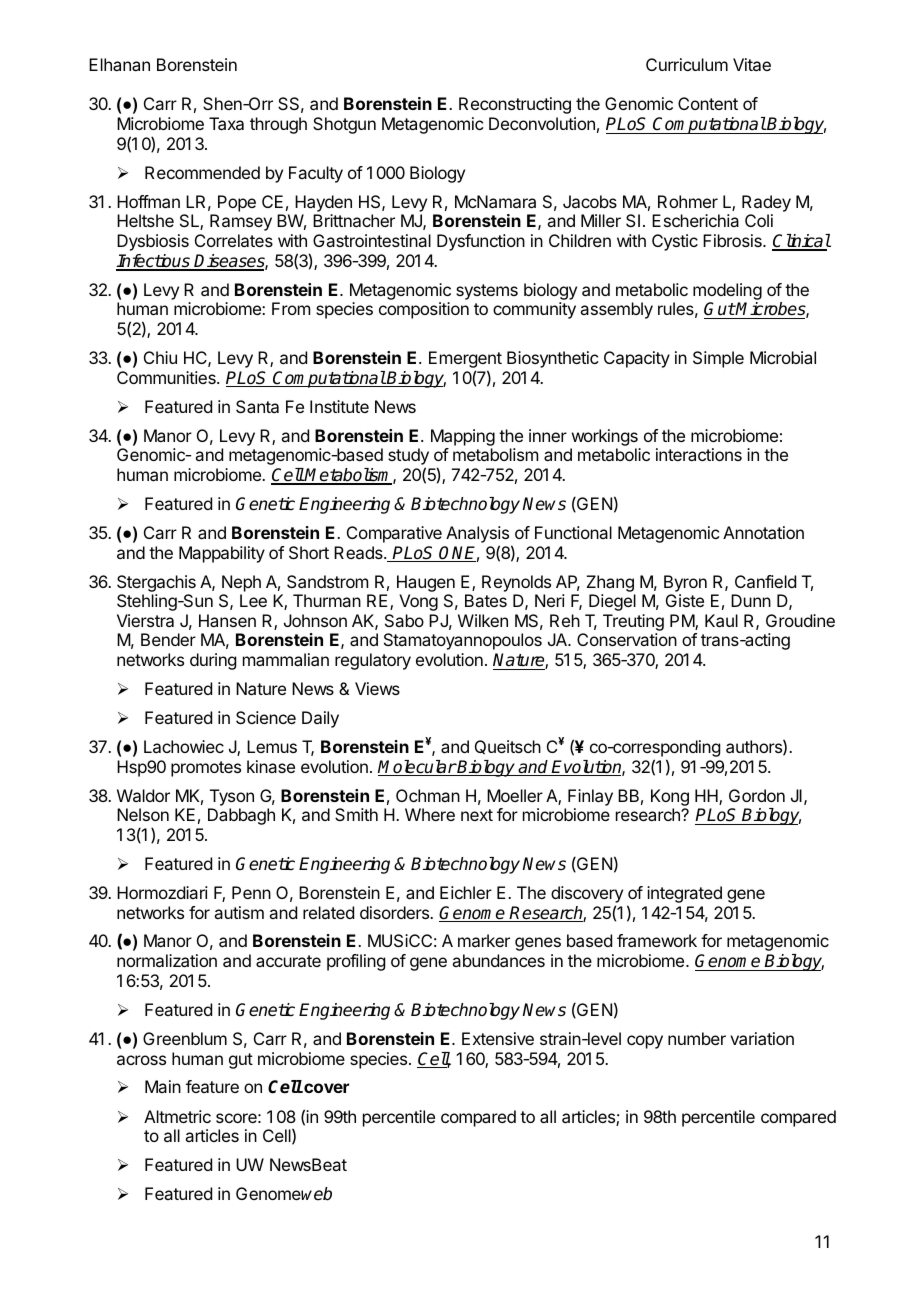 This image has width=924, height=1308. I want to click on Emergent, so click(465, 361).
